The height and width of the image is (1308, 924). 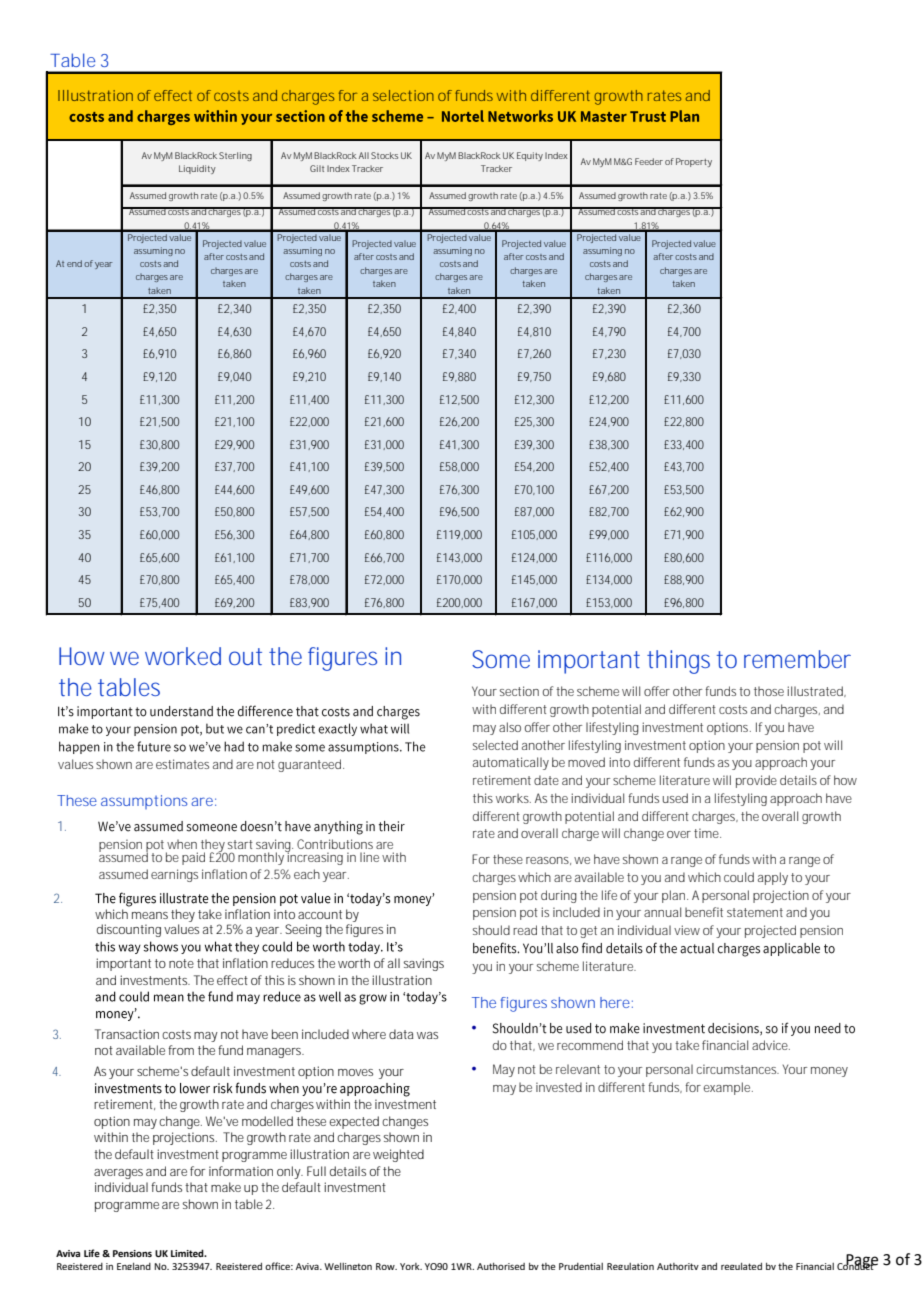 What do you see at coordinates (235, 156) in the image?
I see `Sterling` at bounding box center [235, 156].
